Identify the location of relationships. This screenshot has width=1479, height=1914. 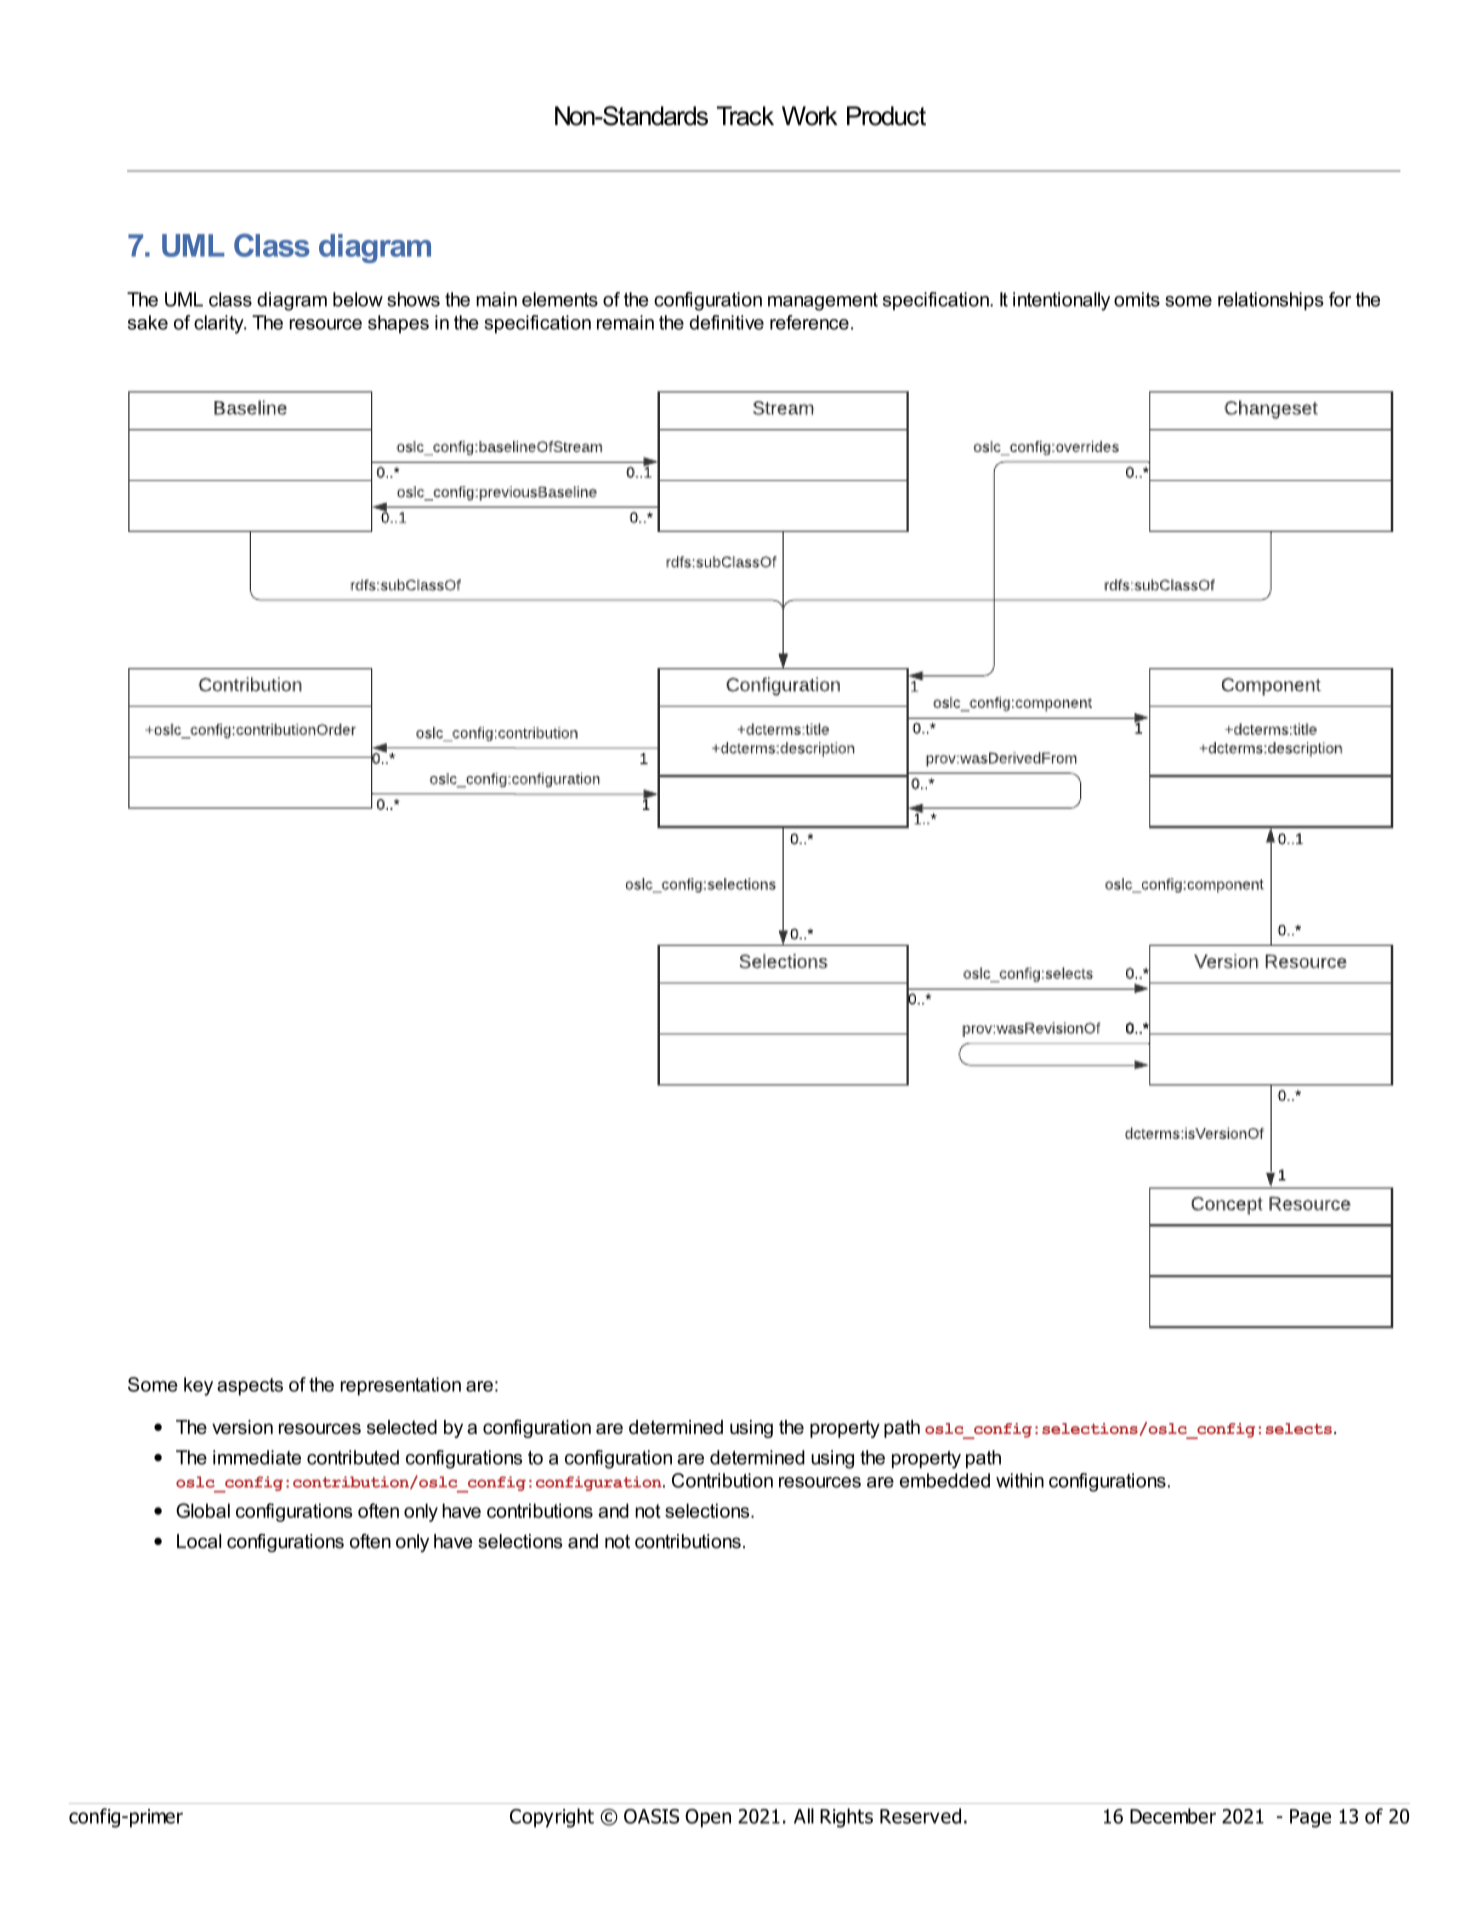
(1271, 301).
